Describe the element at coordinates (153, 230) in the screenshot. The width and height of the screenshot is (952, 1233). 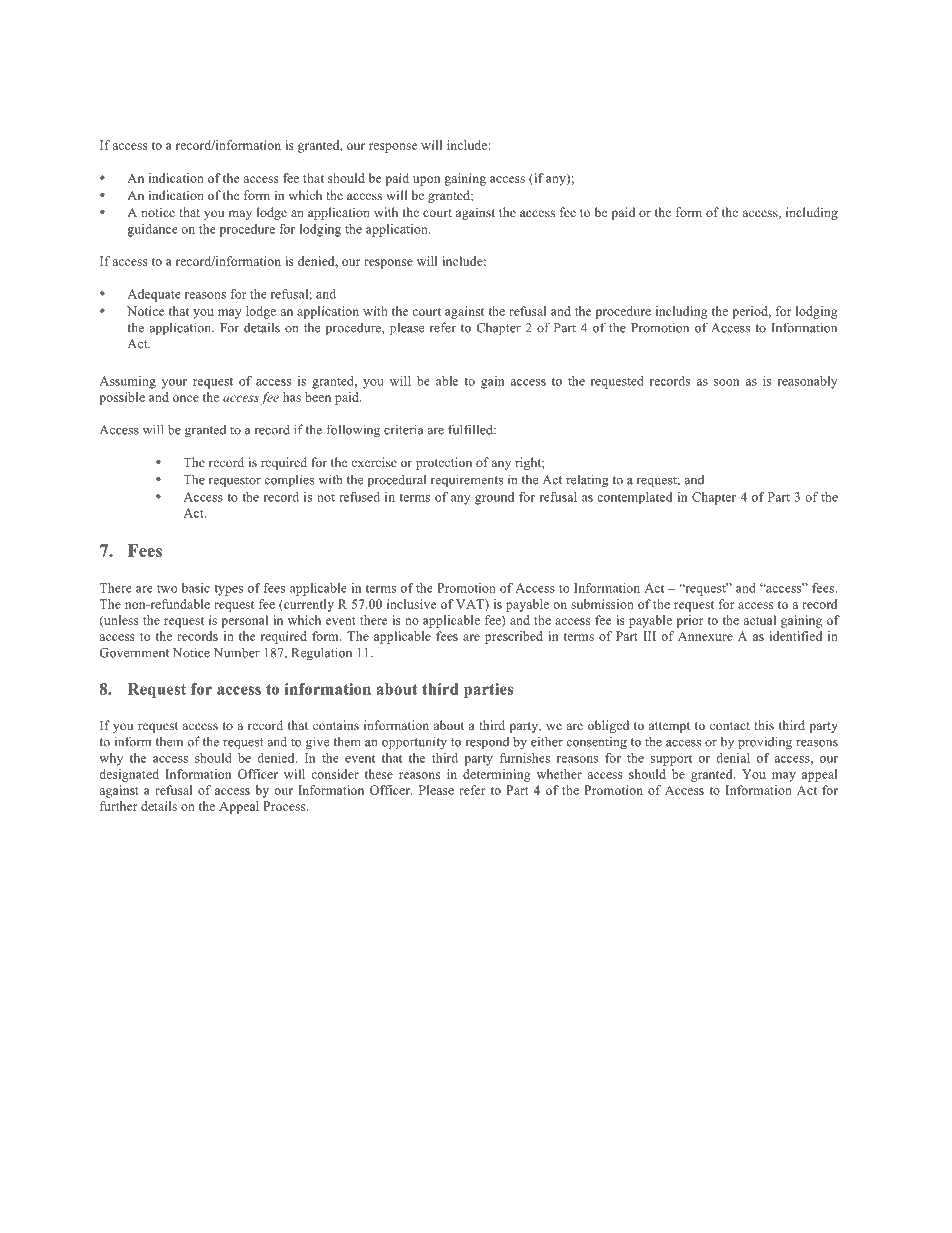
I see `guidance` at that location.
